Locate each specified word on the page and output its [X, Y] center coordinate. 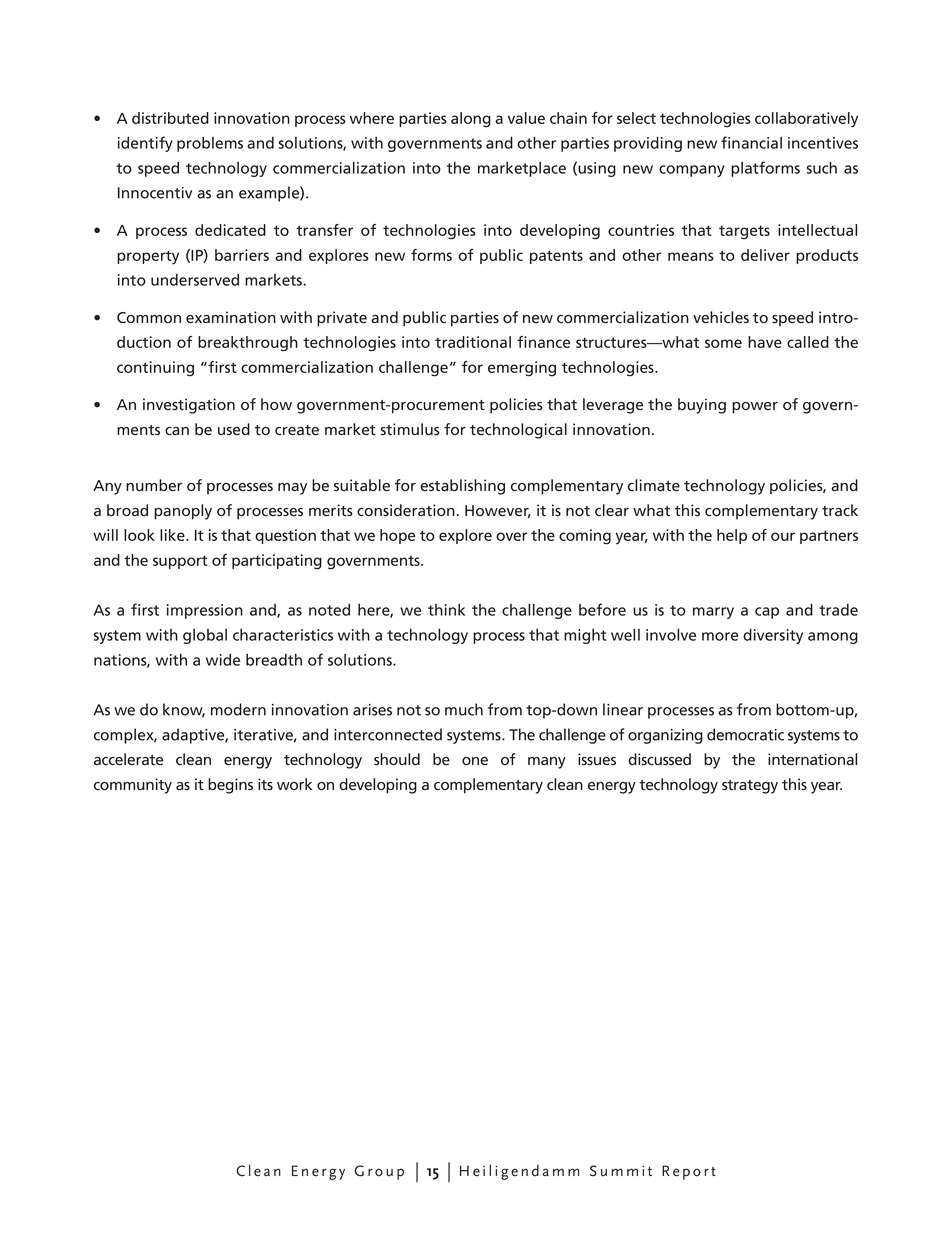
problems [210, 144]
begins [230, 786]
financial [751, 142]
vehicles [721, 317]
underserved [195, 280]
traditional [473, 342]
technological [518, 431]
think [446, 610]
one [475, 761]
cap [767, 613]
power [755, 408]
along [471, 120]
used [234, 429]
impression [205, 611]
